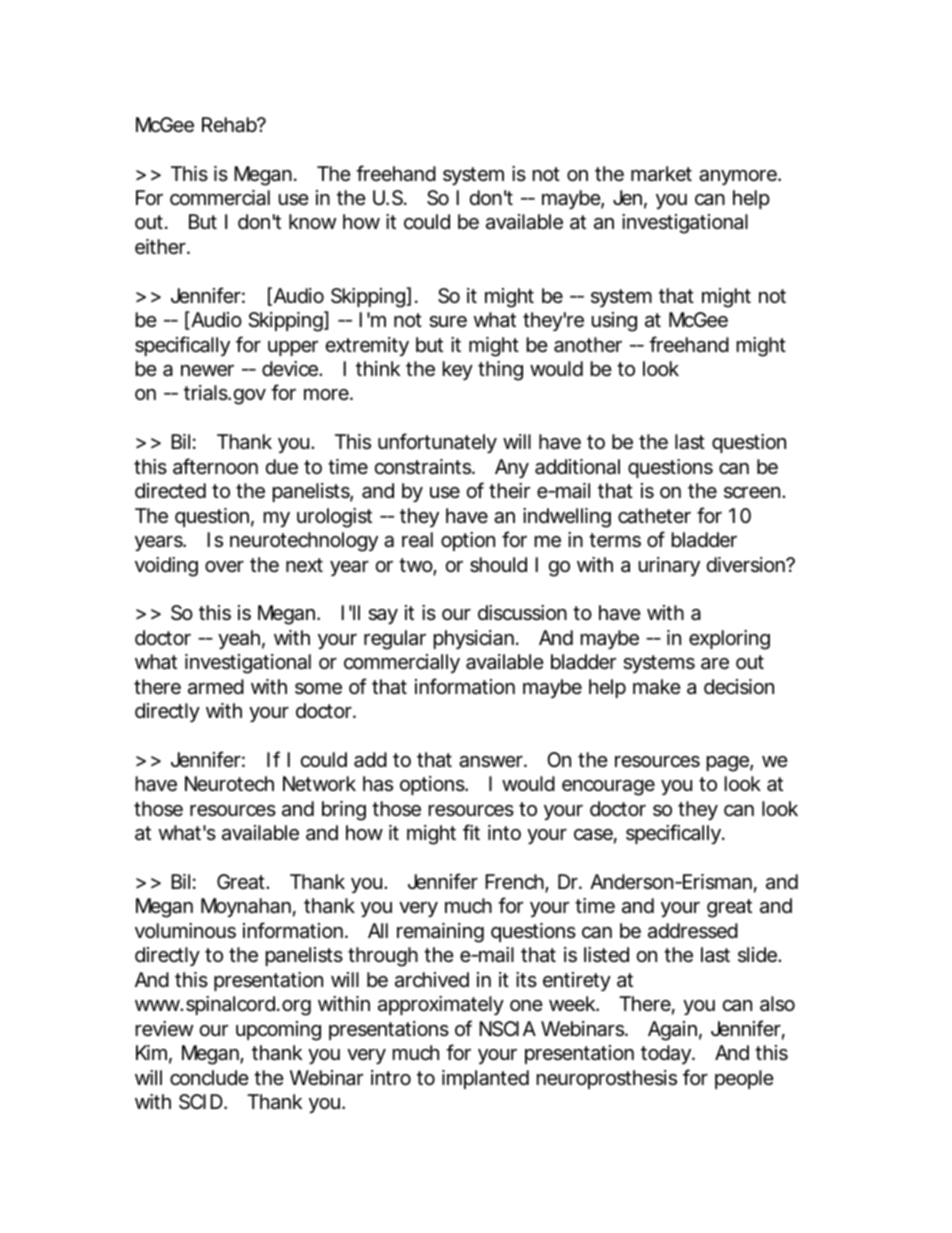  What do you see at coordinates (230, 125) in the page?
I see `Rehab` at bounding box center [230, 125].
